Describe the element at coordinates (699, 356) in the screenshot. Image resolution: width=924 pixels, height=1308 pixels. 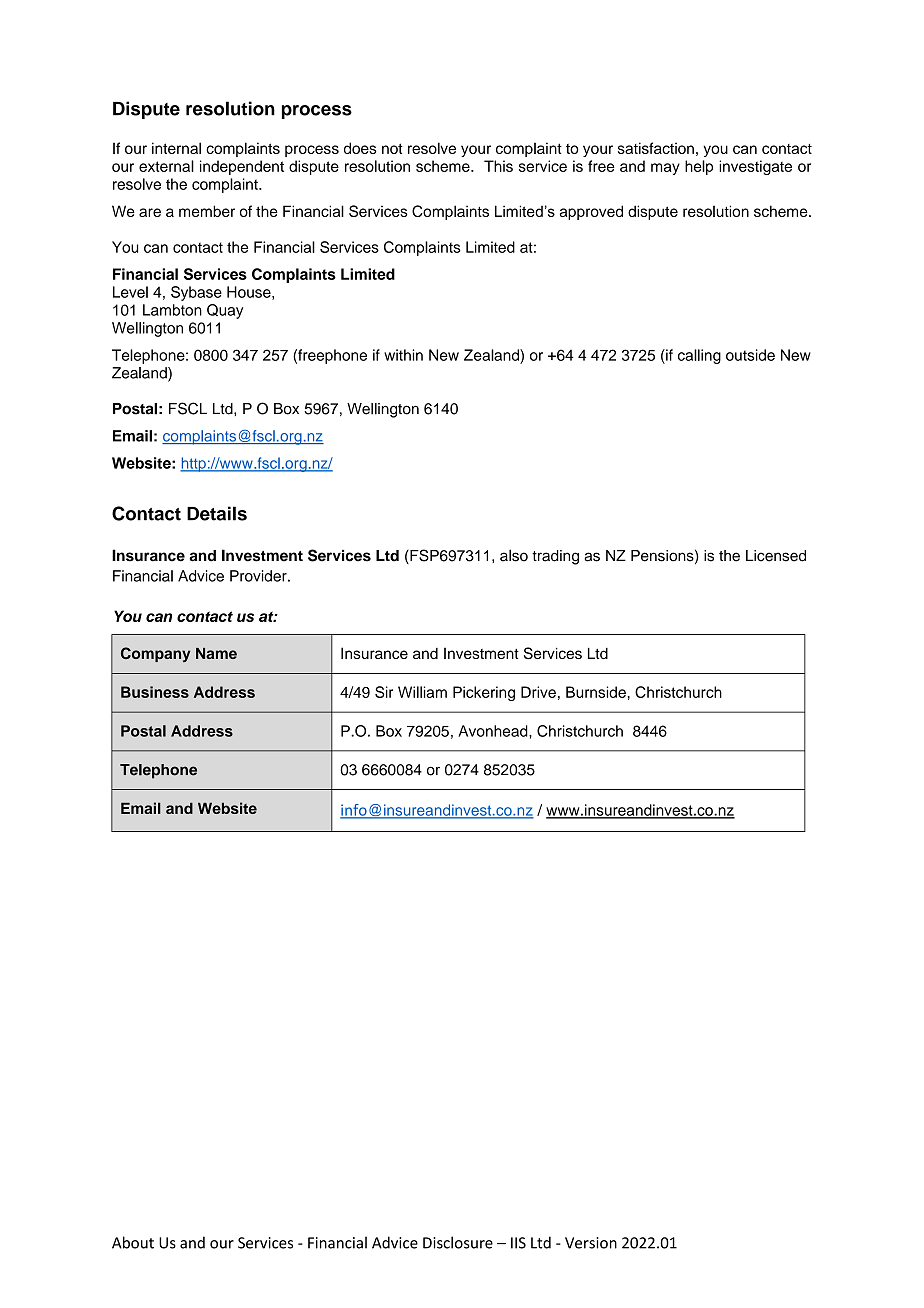
I see `calling` at that location.
